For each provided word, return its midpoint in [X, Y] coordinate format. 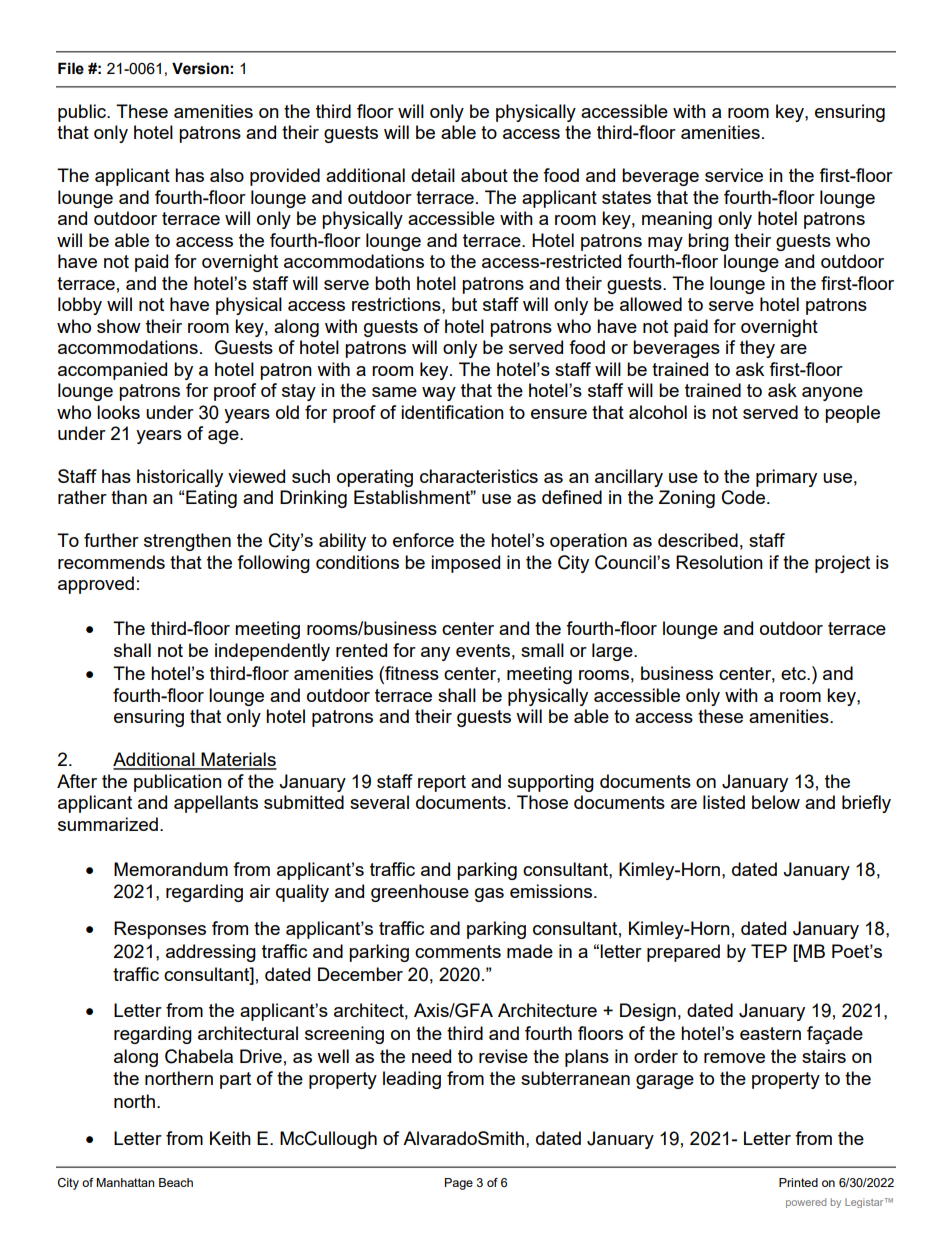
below [776, 802]
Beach [176, 1182]
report [442, 783]
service [734, 175]
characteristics [479, 476]
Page [459, 1184]
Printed [798, 1182]
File [71, 68]
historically [180, 478]
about [484, 175]
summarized [108, 824]
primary [786, 478]
